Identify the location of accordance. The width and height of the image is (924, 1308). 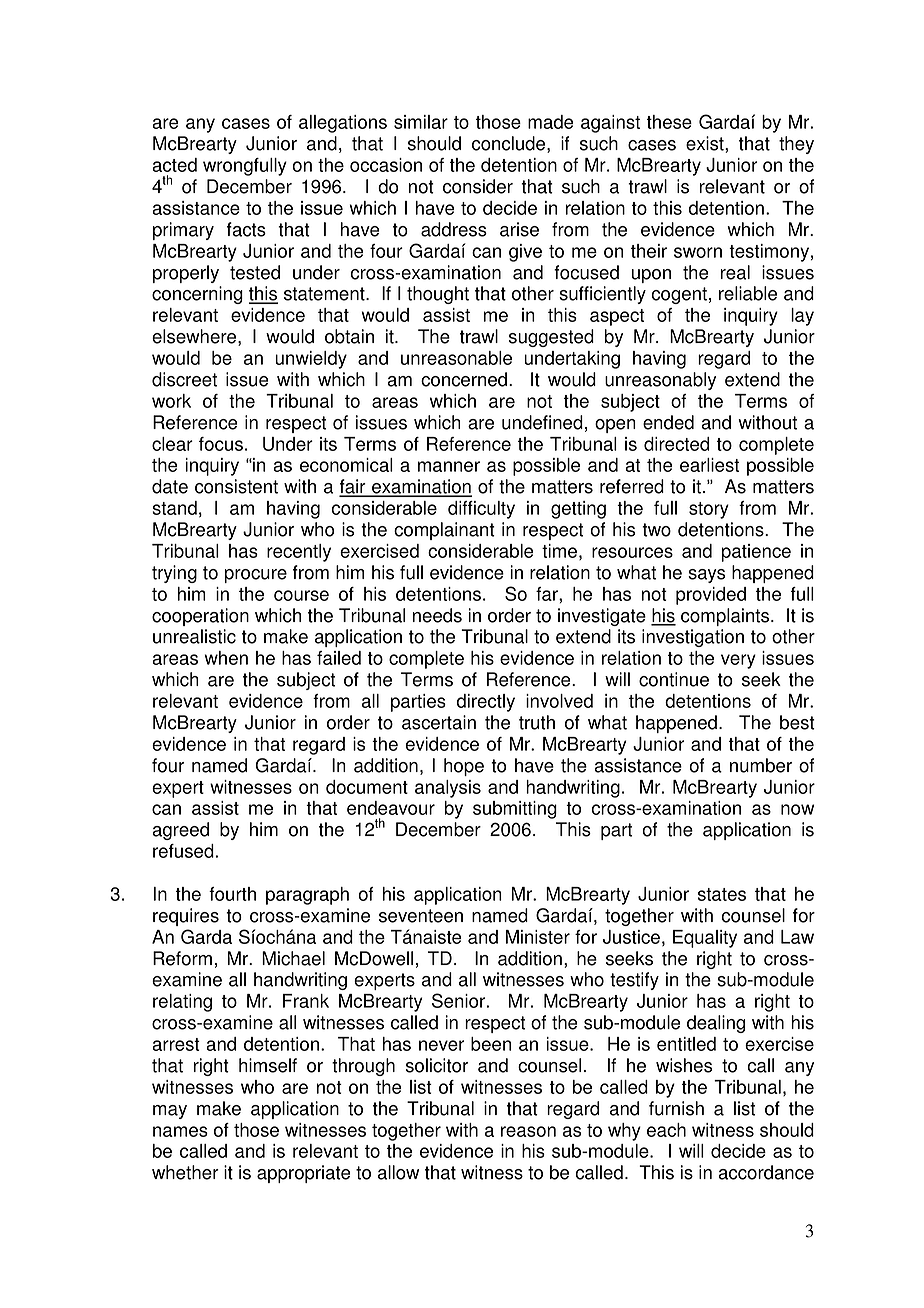
(766, 1172).
